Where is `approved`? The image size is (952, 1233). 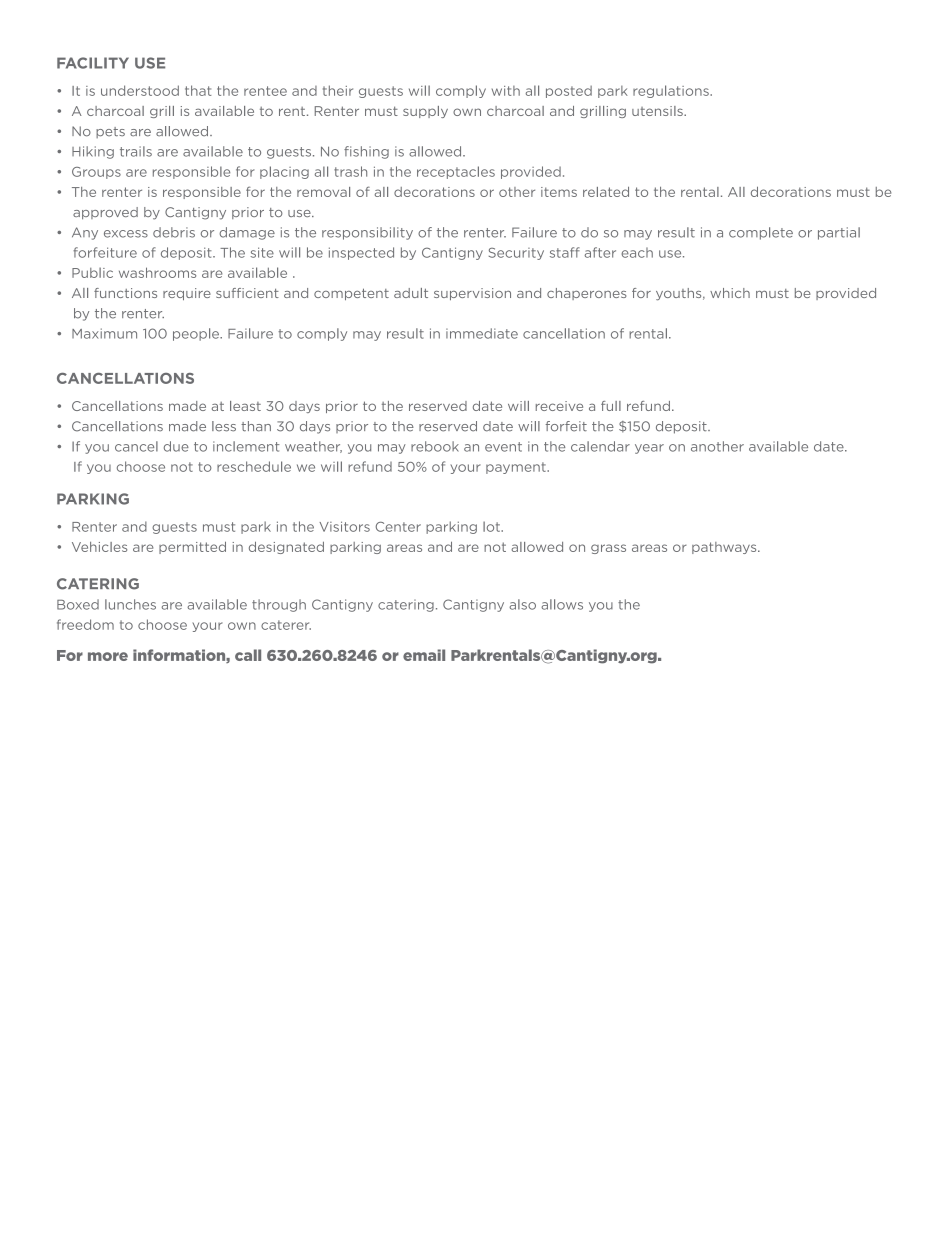
approved is located at coordinates (105, 213).
